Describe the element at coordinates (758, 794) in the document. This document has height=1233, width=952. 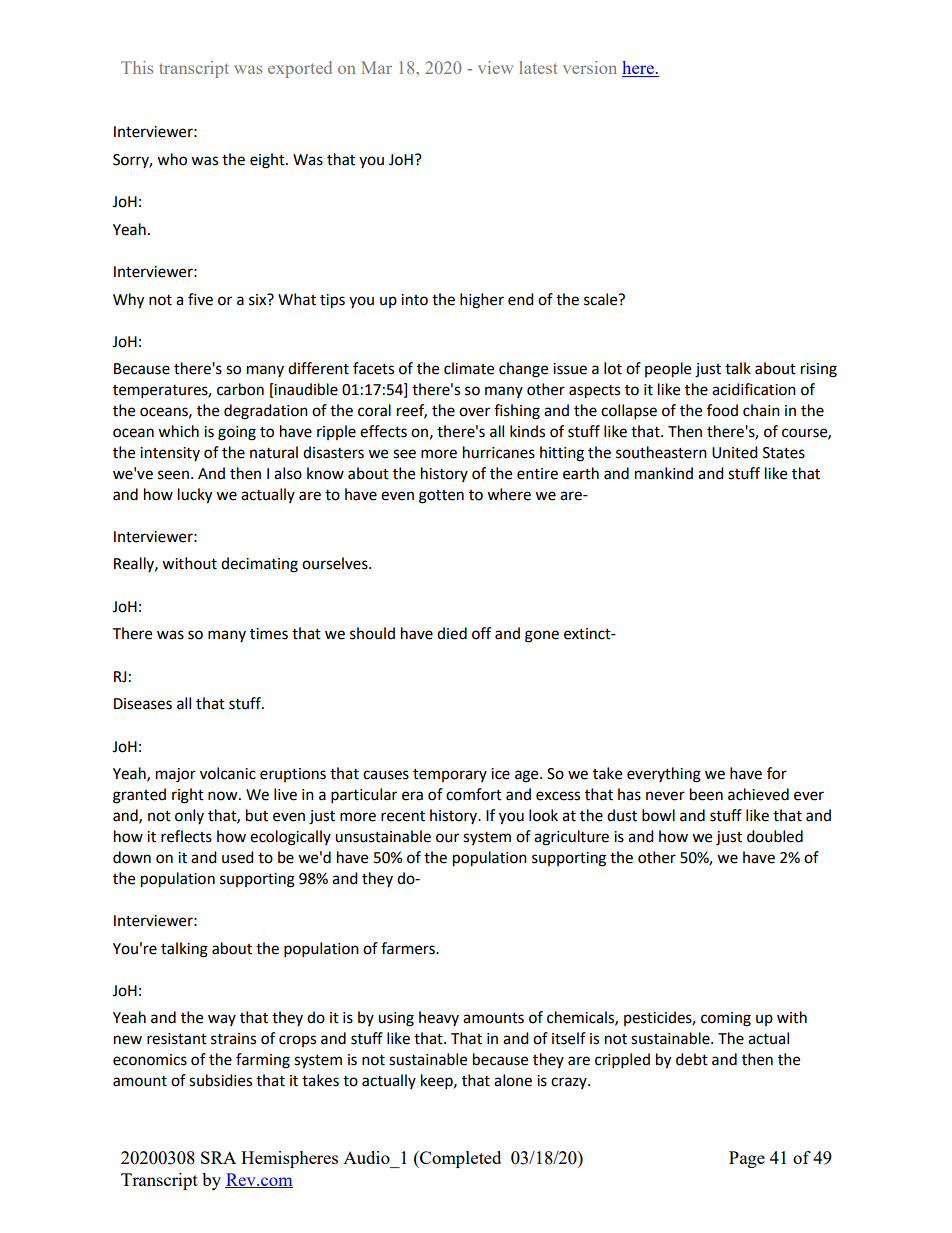
I see `achieved` at that location.
